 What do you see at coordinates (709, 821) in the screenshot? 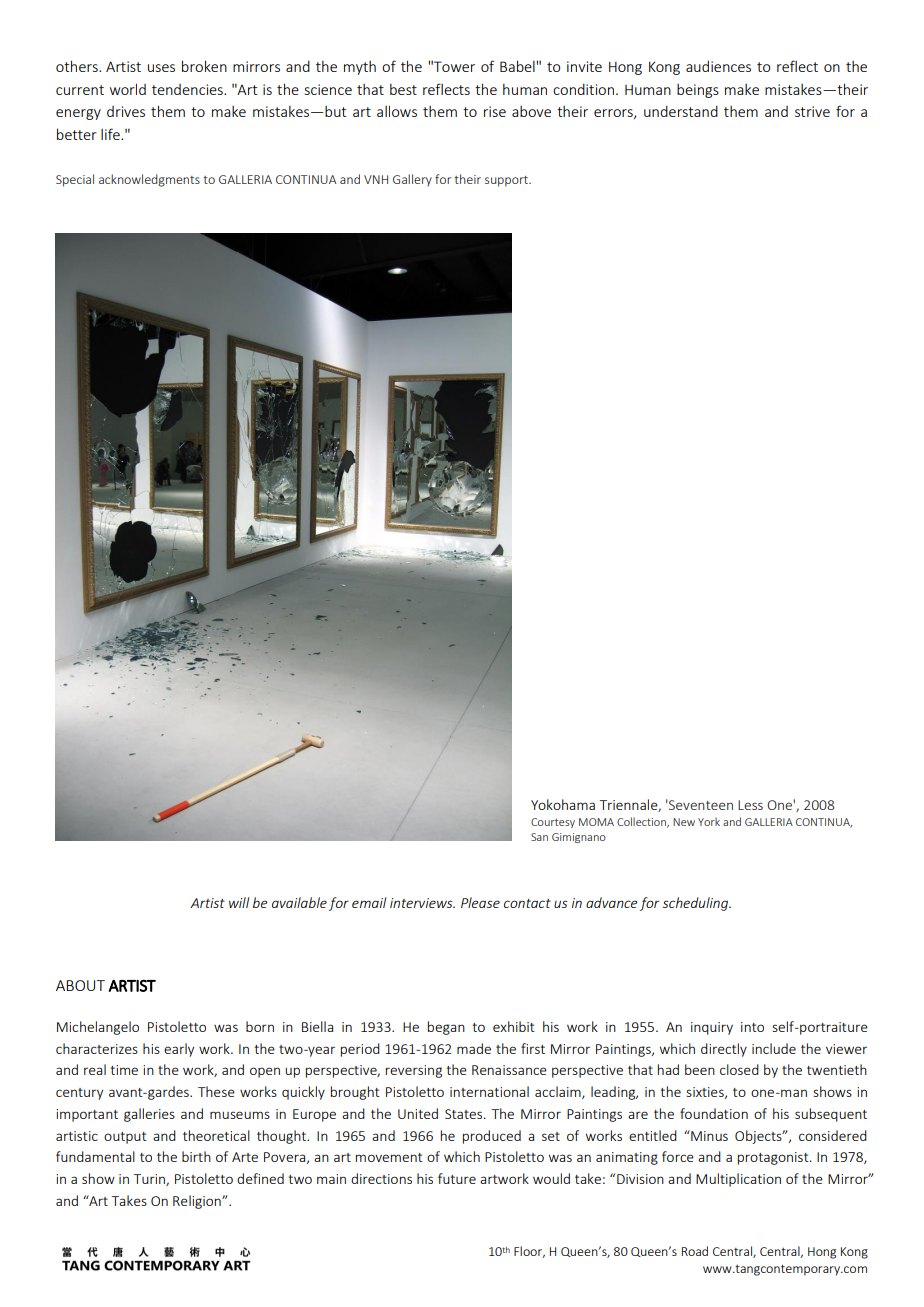
I see `York` at bounding box center [709, 821].
